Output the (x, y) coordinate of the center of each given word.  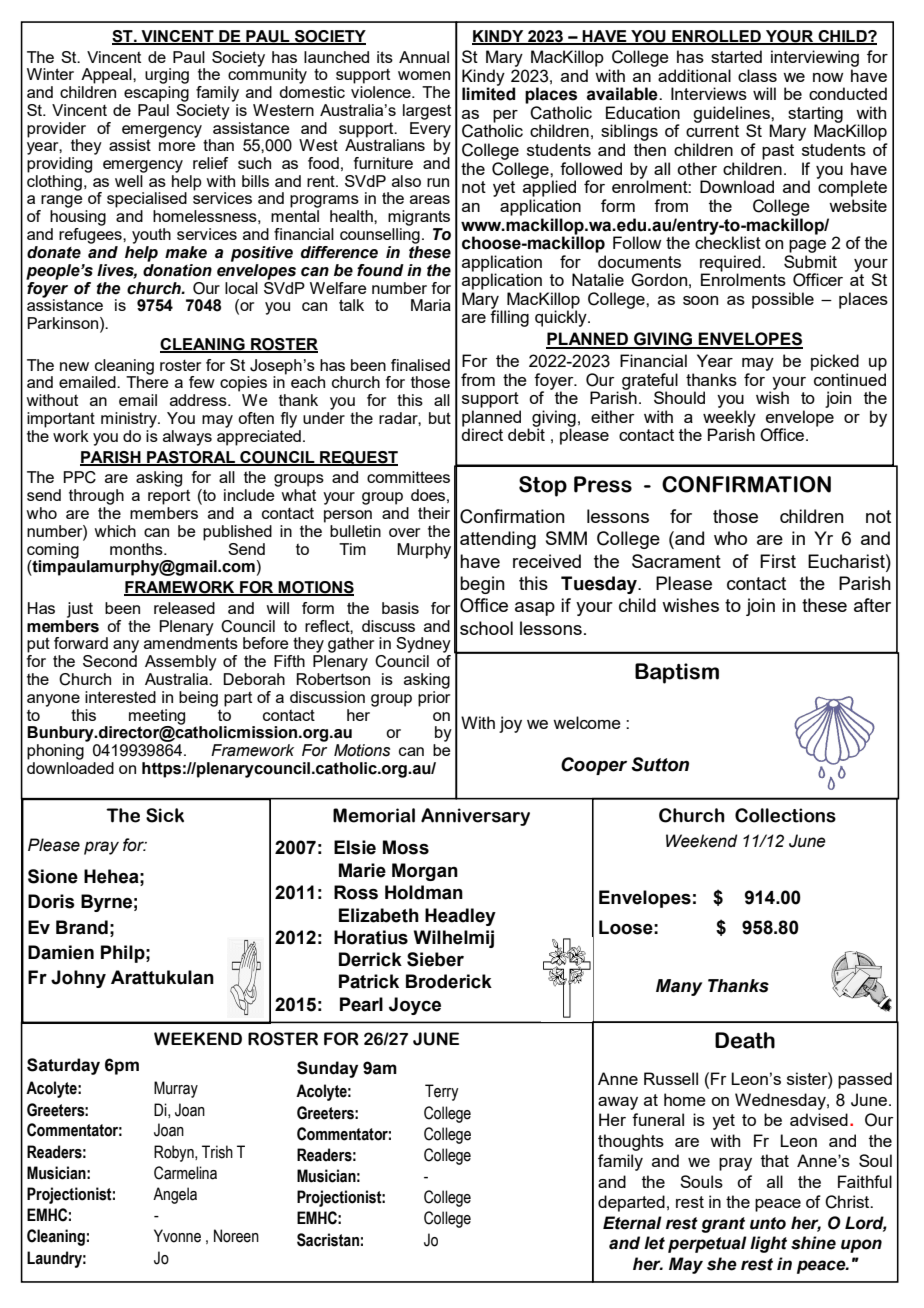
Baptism (677, 673)
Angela (175, 1195)
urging (167, 76)
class (757, 75)
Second (110, 661)
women (424, 75)
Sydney (423, 645)
